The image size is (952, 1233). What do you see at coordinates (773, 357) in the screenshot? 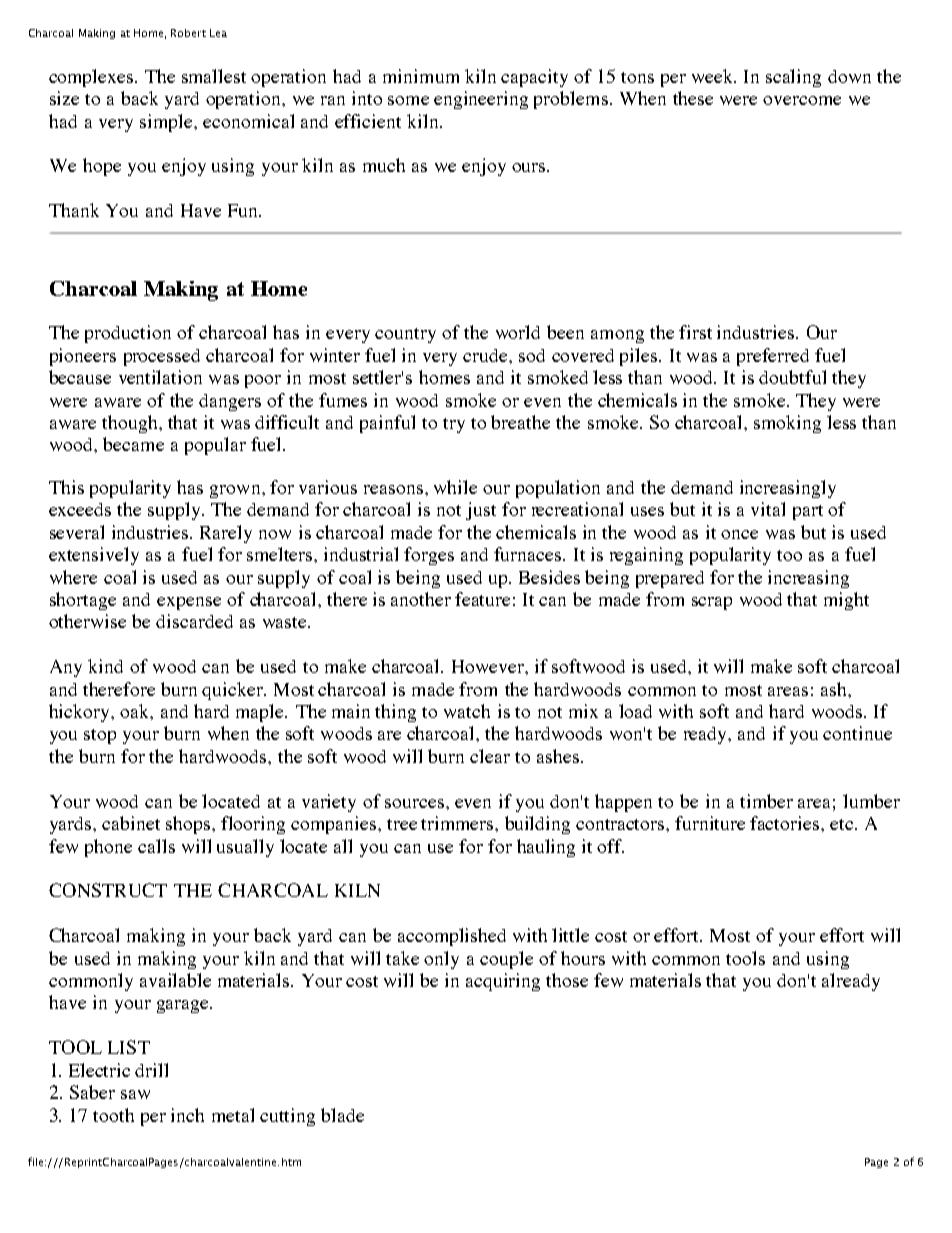
I see `preferred` at bounding box center [773, 357].
